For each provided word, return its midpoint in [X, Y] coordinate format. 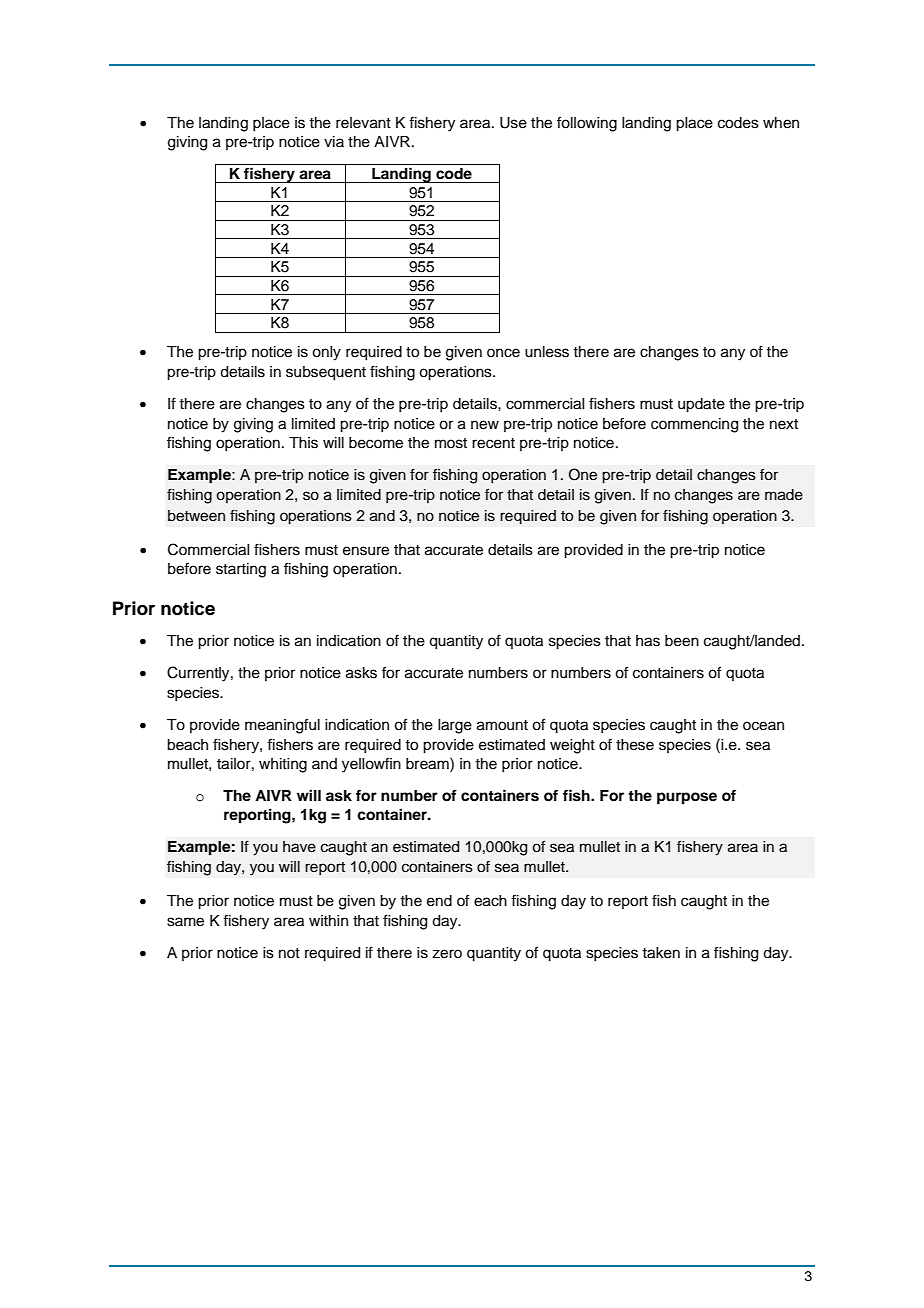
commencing [694, 425]
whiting [283, 765]
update [701, 405]
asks [361, 673]
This [303, 443]
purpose [687, 798]
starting [241, 570]
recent [493, 443]
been [682, 641]
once [503, 353]
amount [502, 725]
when [781, 123]
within [328, 920]
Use [513, 123]
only [326, 353]
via [334, 141]
